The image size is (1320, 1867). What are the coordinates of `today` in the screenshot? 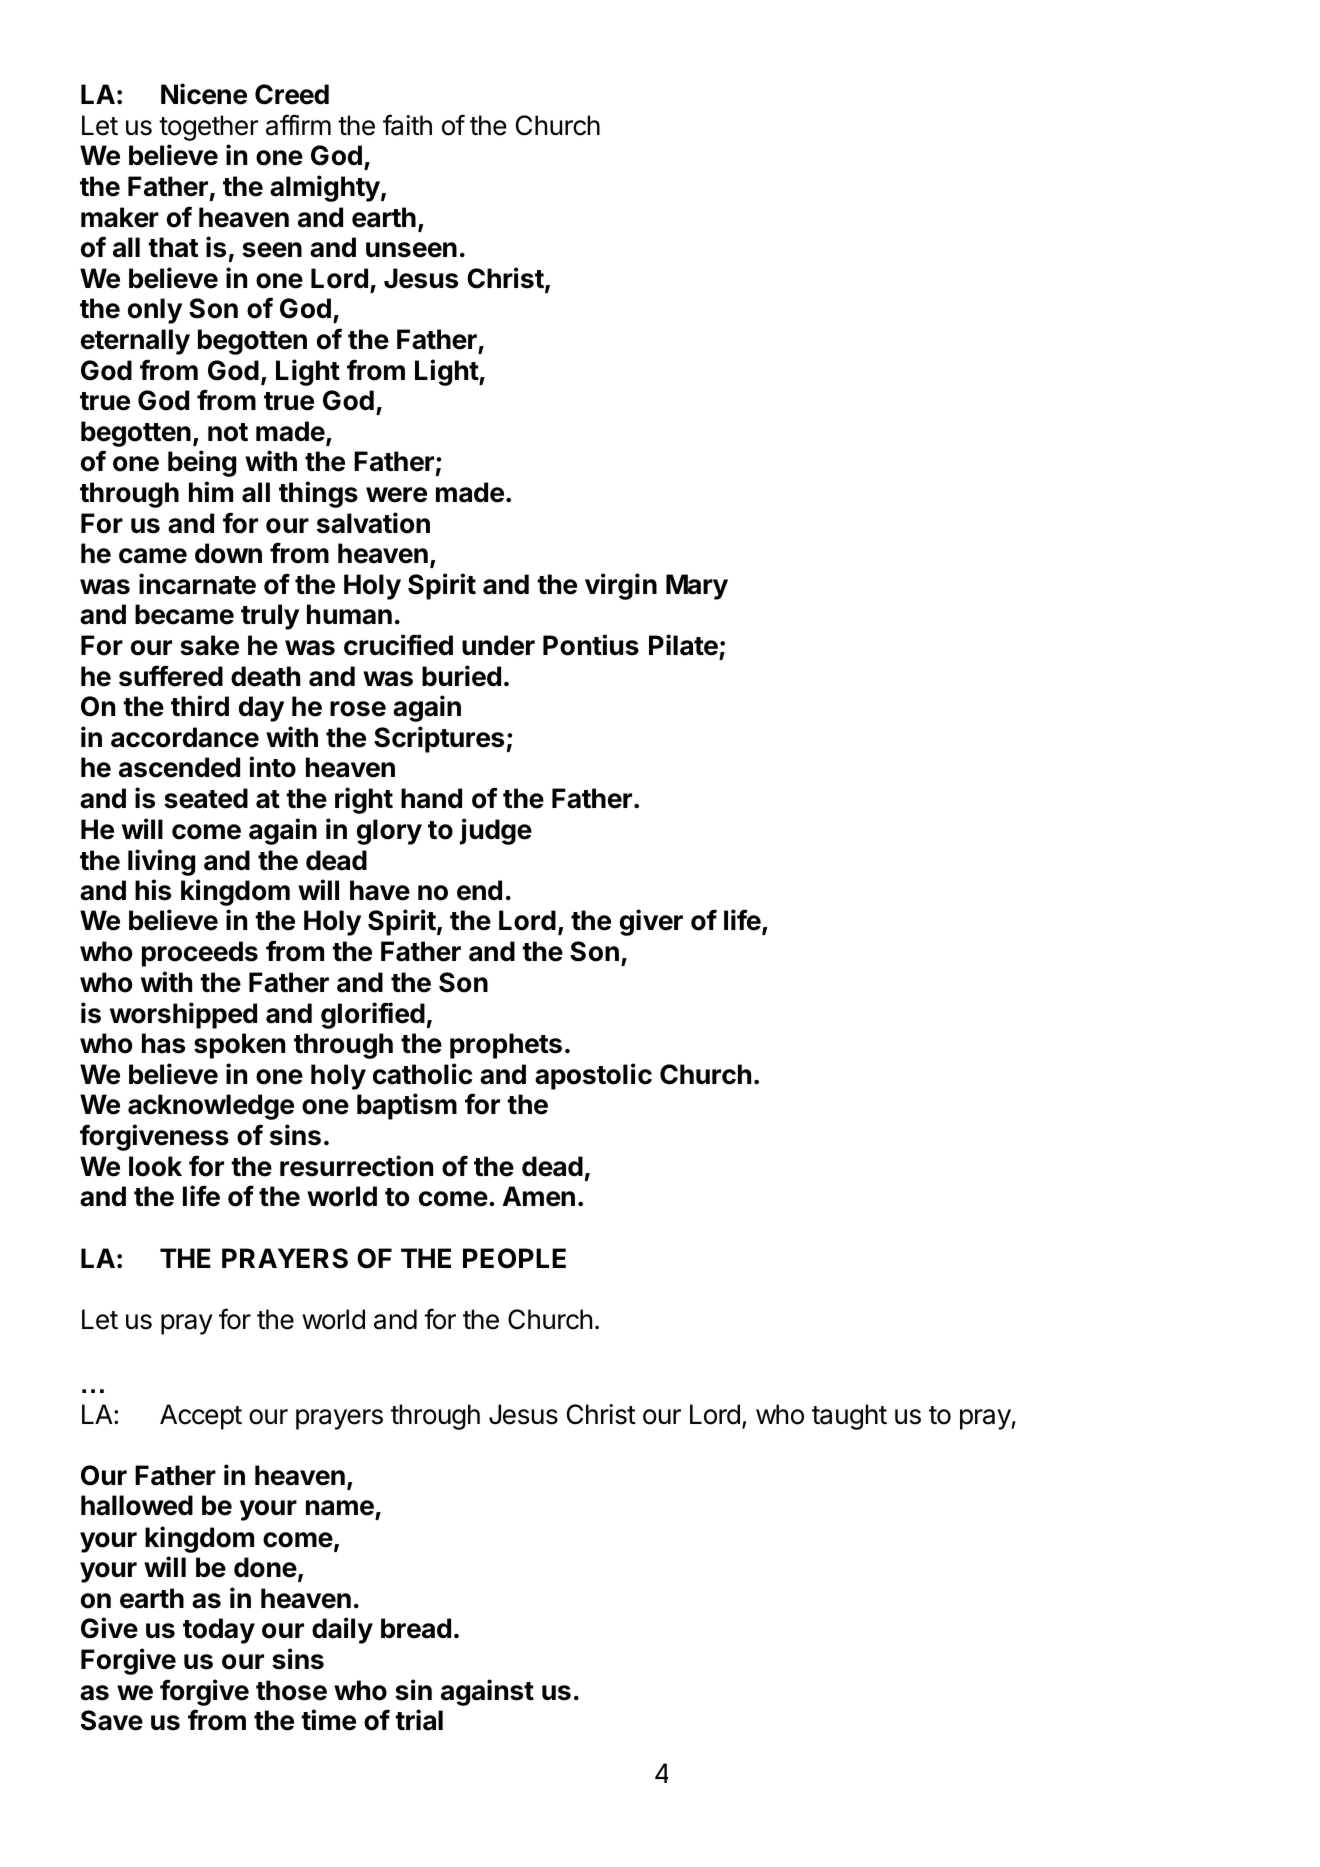 It's located at (219, 1631).
